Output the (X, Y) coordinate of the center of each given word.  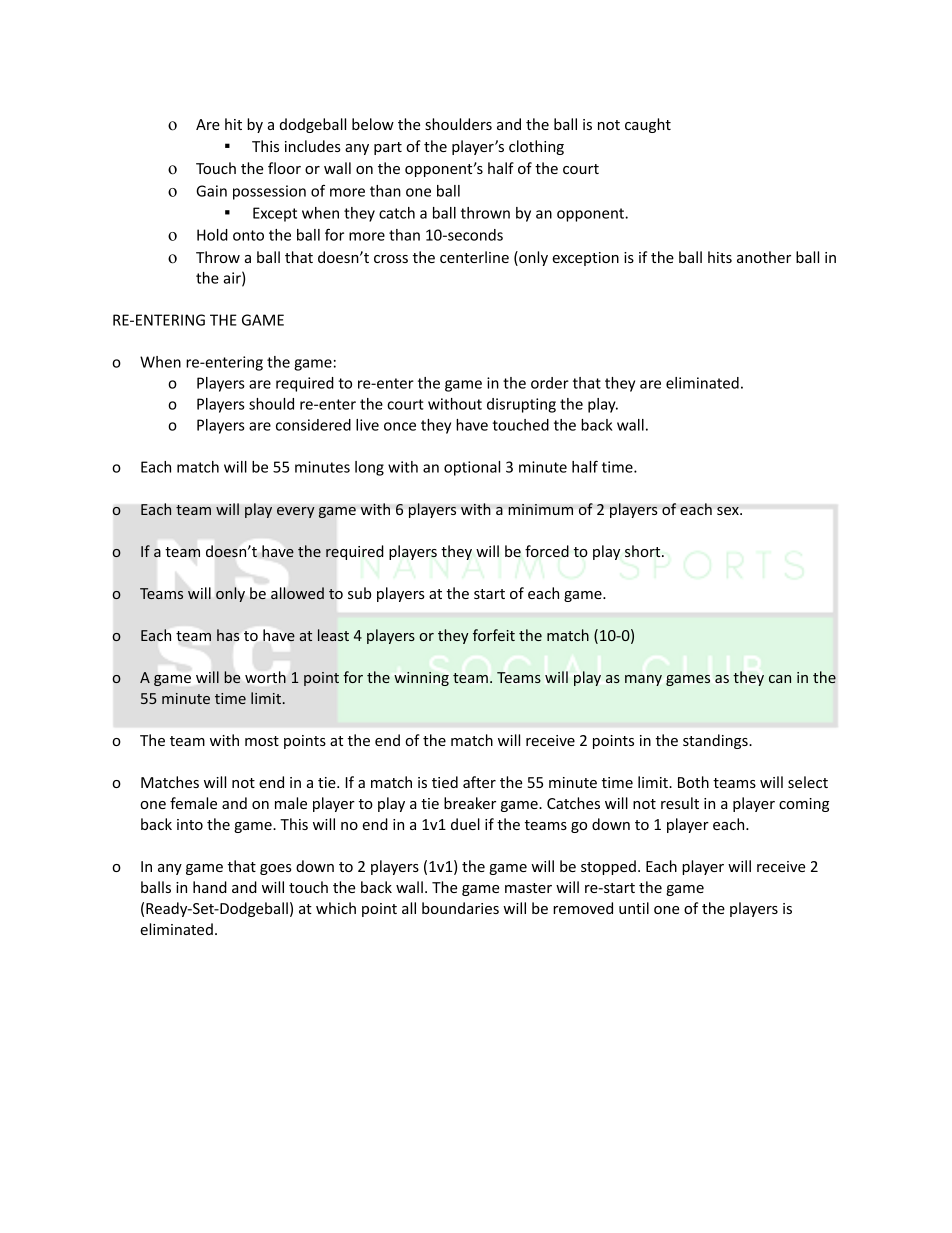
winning (421, 679)
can (780, 679)
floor (284, 168)
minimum (540, 509)
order (550, 383)
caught (648, 125)
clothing (536, 147)
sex (729, 510)
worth (265, 677)
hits (720, 257)
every (296, 512)
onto (248, 235)
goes (276, 869)
